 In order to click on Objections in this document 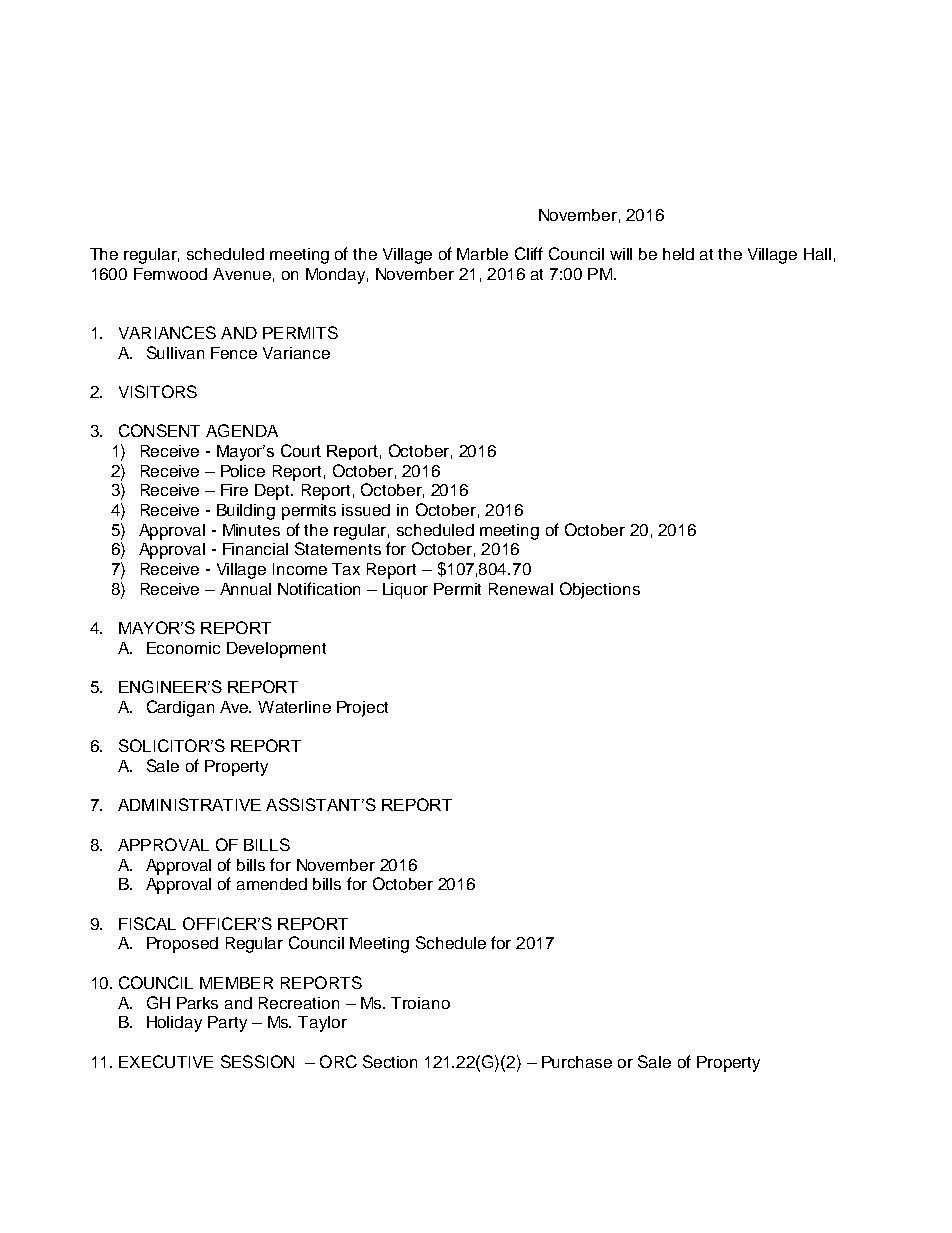, I will do `click(600, 590)`.
